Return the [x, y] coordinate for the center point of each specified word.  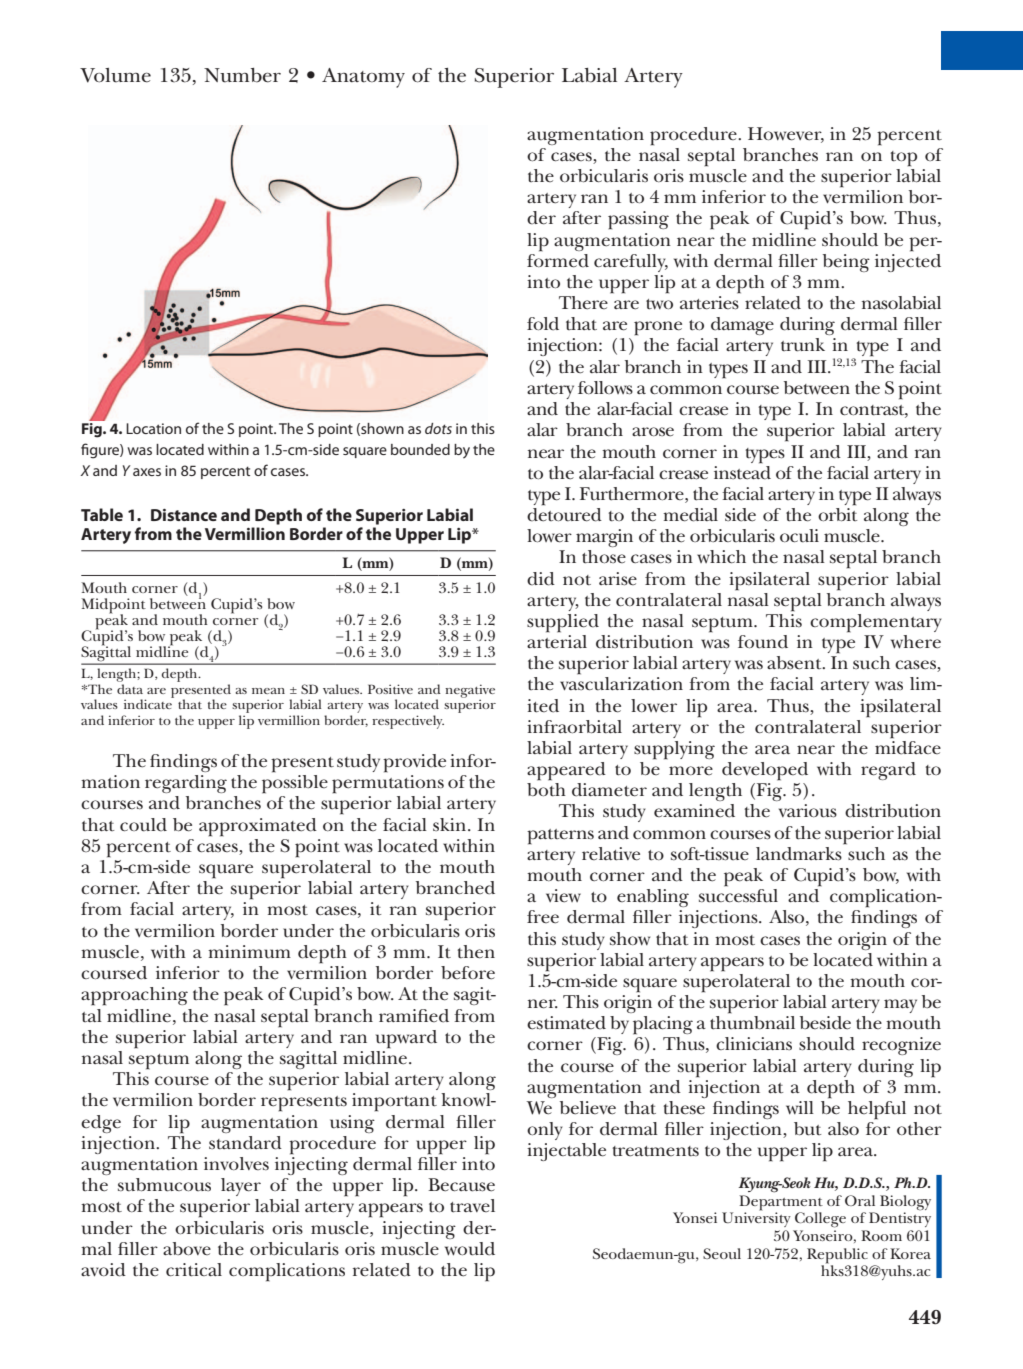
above [187, 1248]
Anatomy [363, 78]
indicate [149, 703]
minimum [249, 952]
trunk [803, 345]
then [476, 952]
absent [795, 663]
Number [242, 75]
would [470, 1249]
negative [470, 692]
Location [153, 428]
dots [438, 428]
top [903, 159]
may [900, 1006]
